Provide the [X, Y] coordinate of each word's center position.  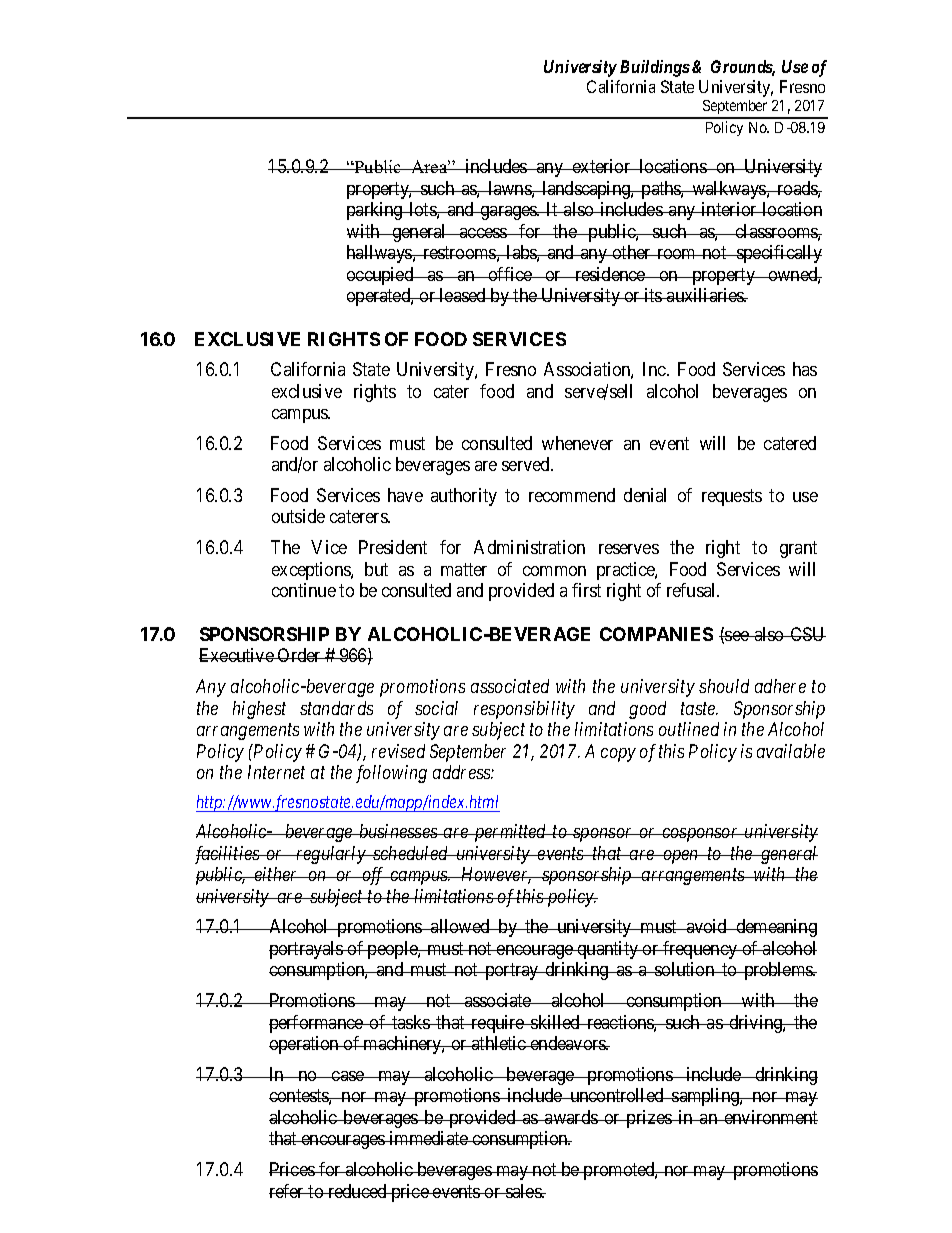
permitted [510, 833]
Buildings [655, 68]
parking [376, 211]
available [791, 751]
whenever [577, 443]
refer [288, 1191]
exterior [601, 166]
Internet [276, 772]
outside [298, 516]
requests [732, 497]
